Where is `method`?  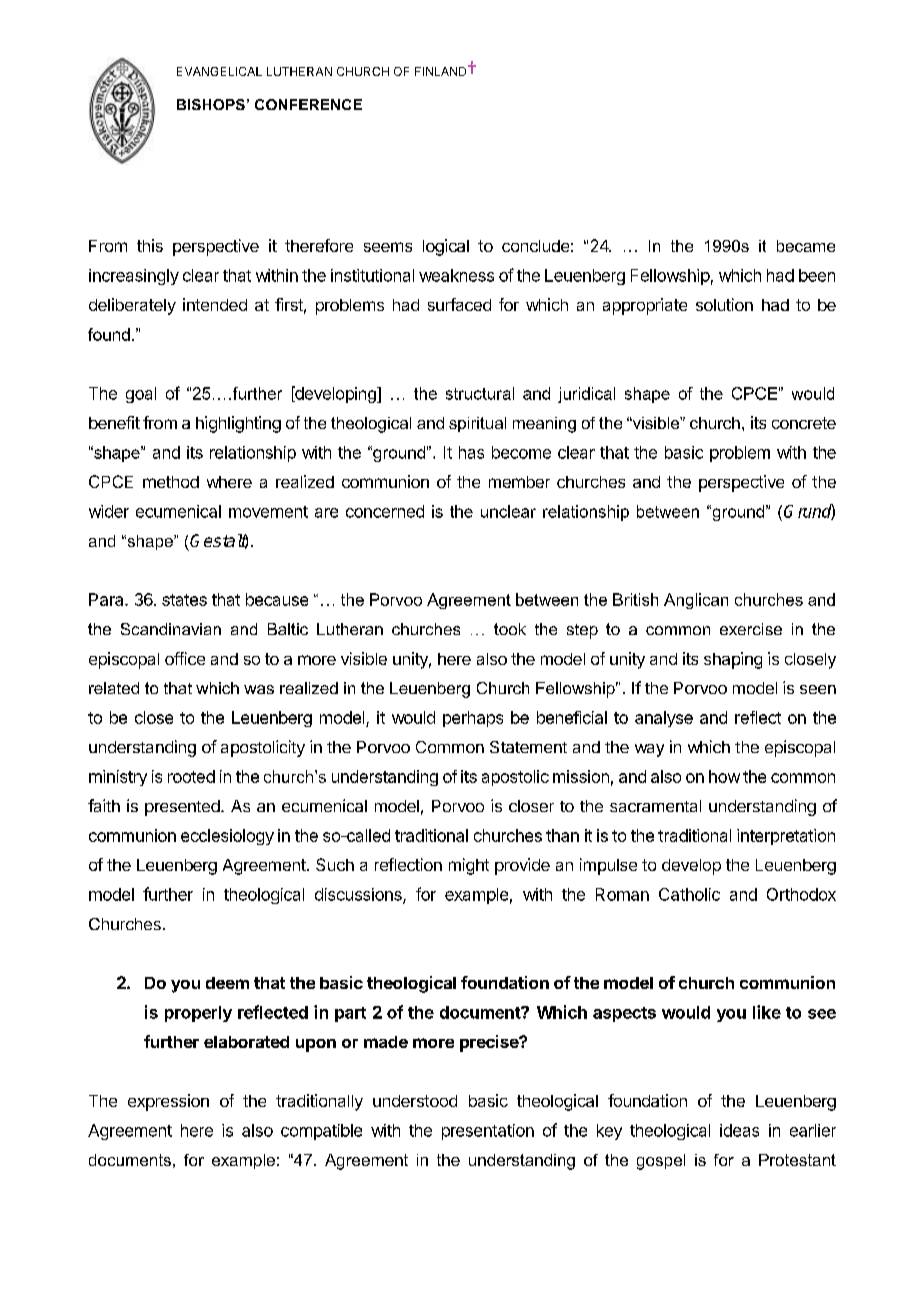
method is located at coordinates (171, 482).
